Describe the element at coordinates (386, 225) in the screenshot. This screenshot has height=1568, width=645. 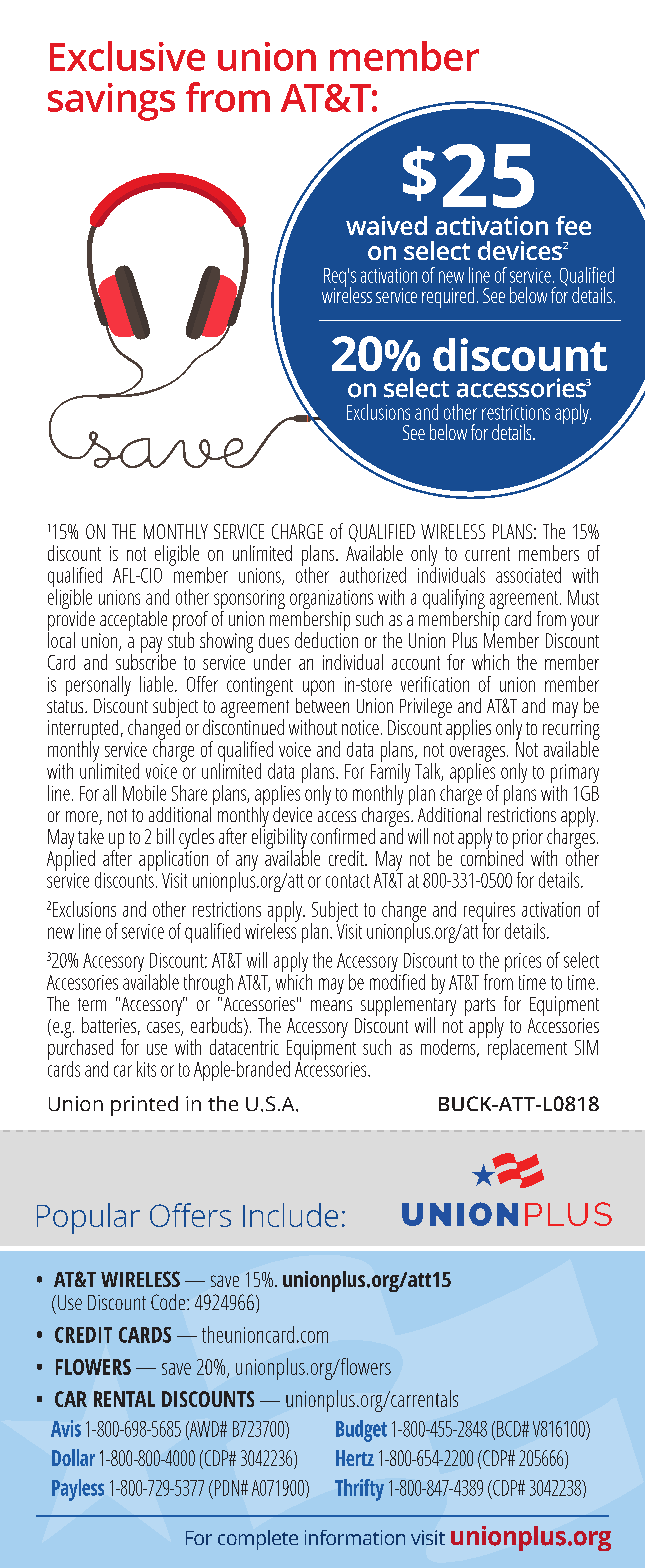
I see `waived` at that location.
